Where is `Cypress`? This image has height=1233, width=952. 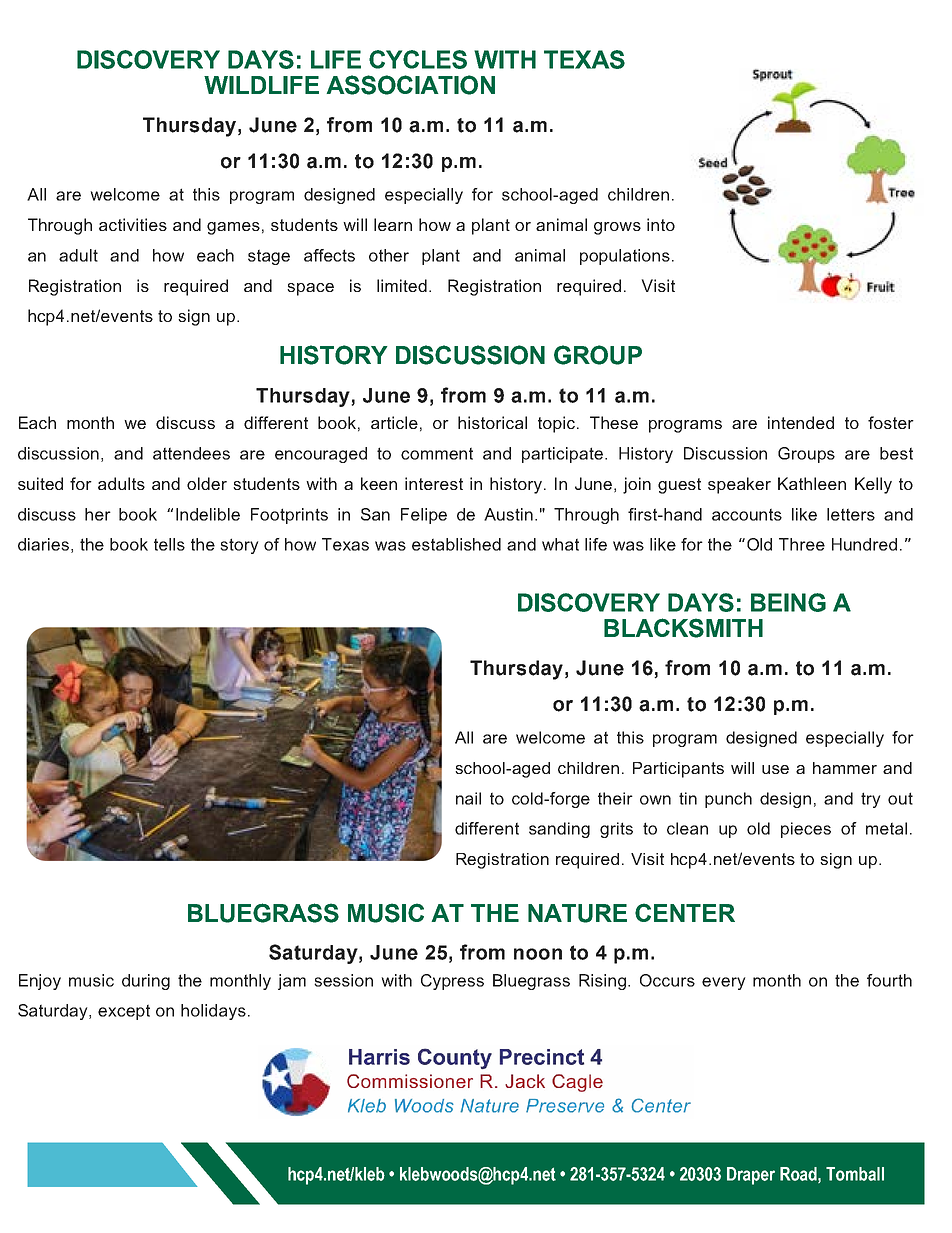
Cypress is located at coordinates (452, 982).
